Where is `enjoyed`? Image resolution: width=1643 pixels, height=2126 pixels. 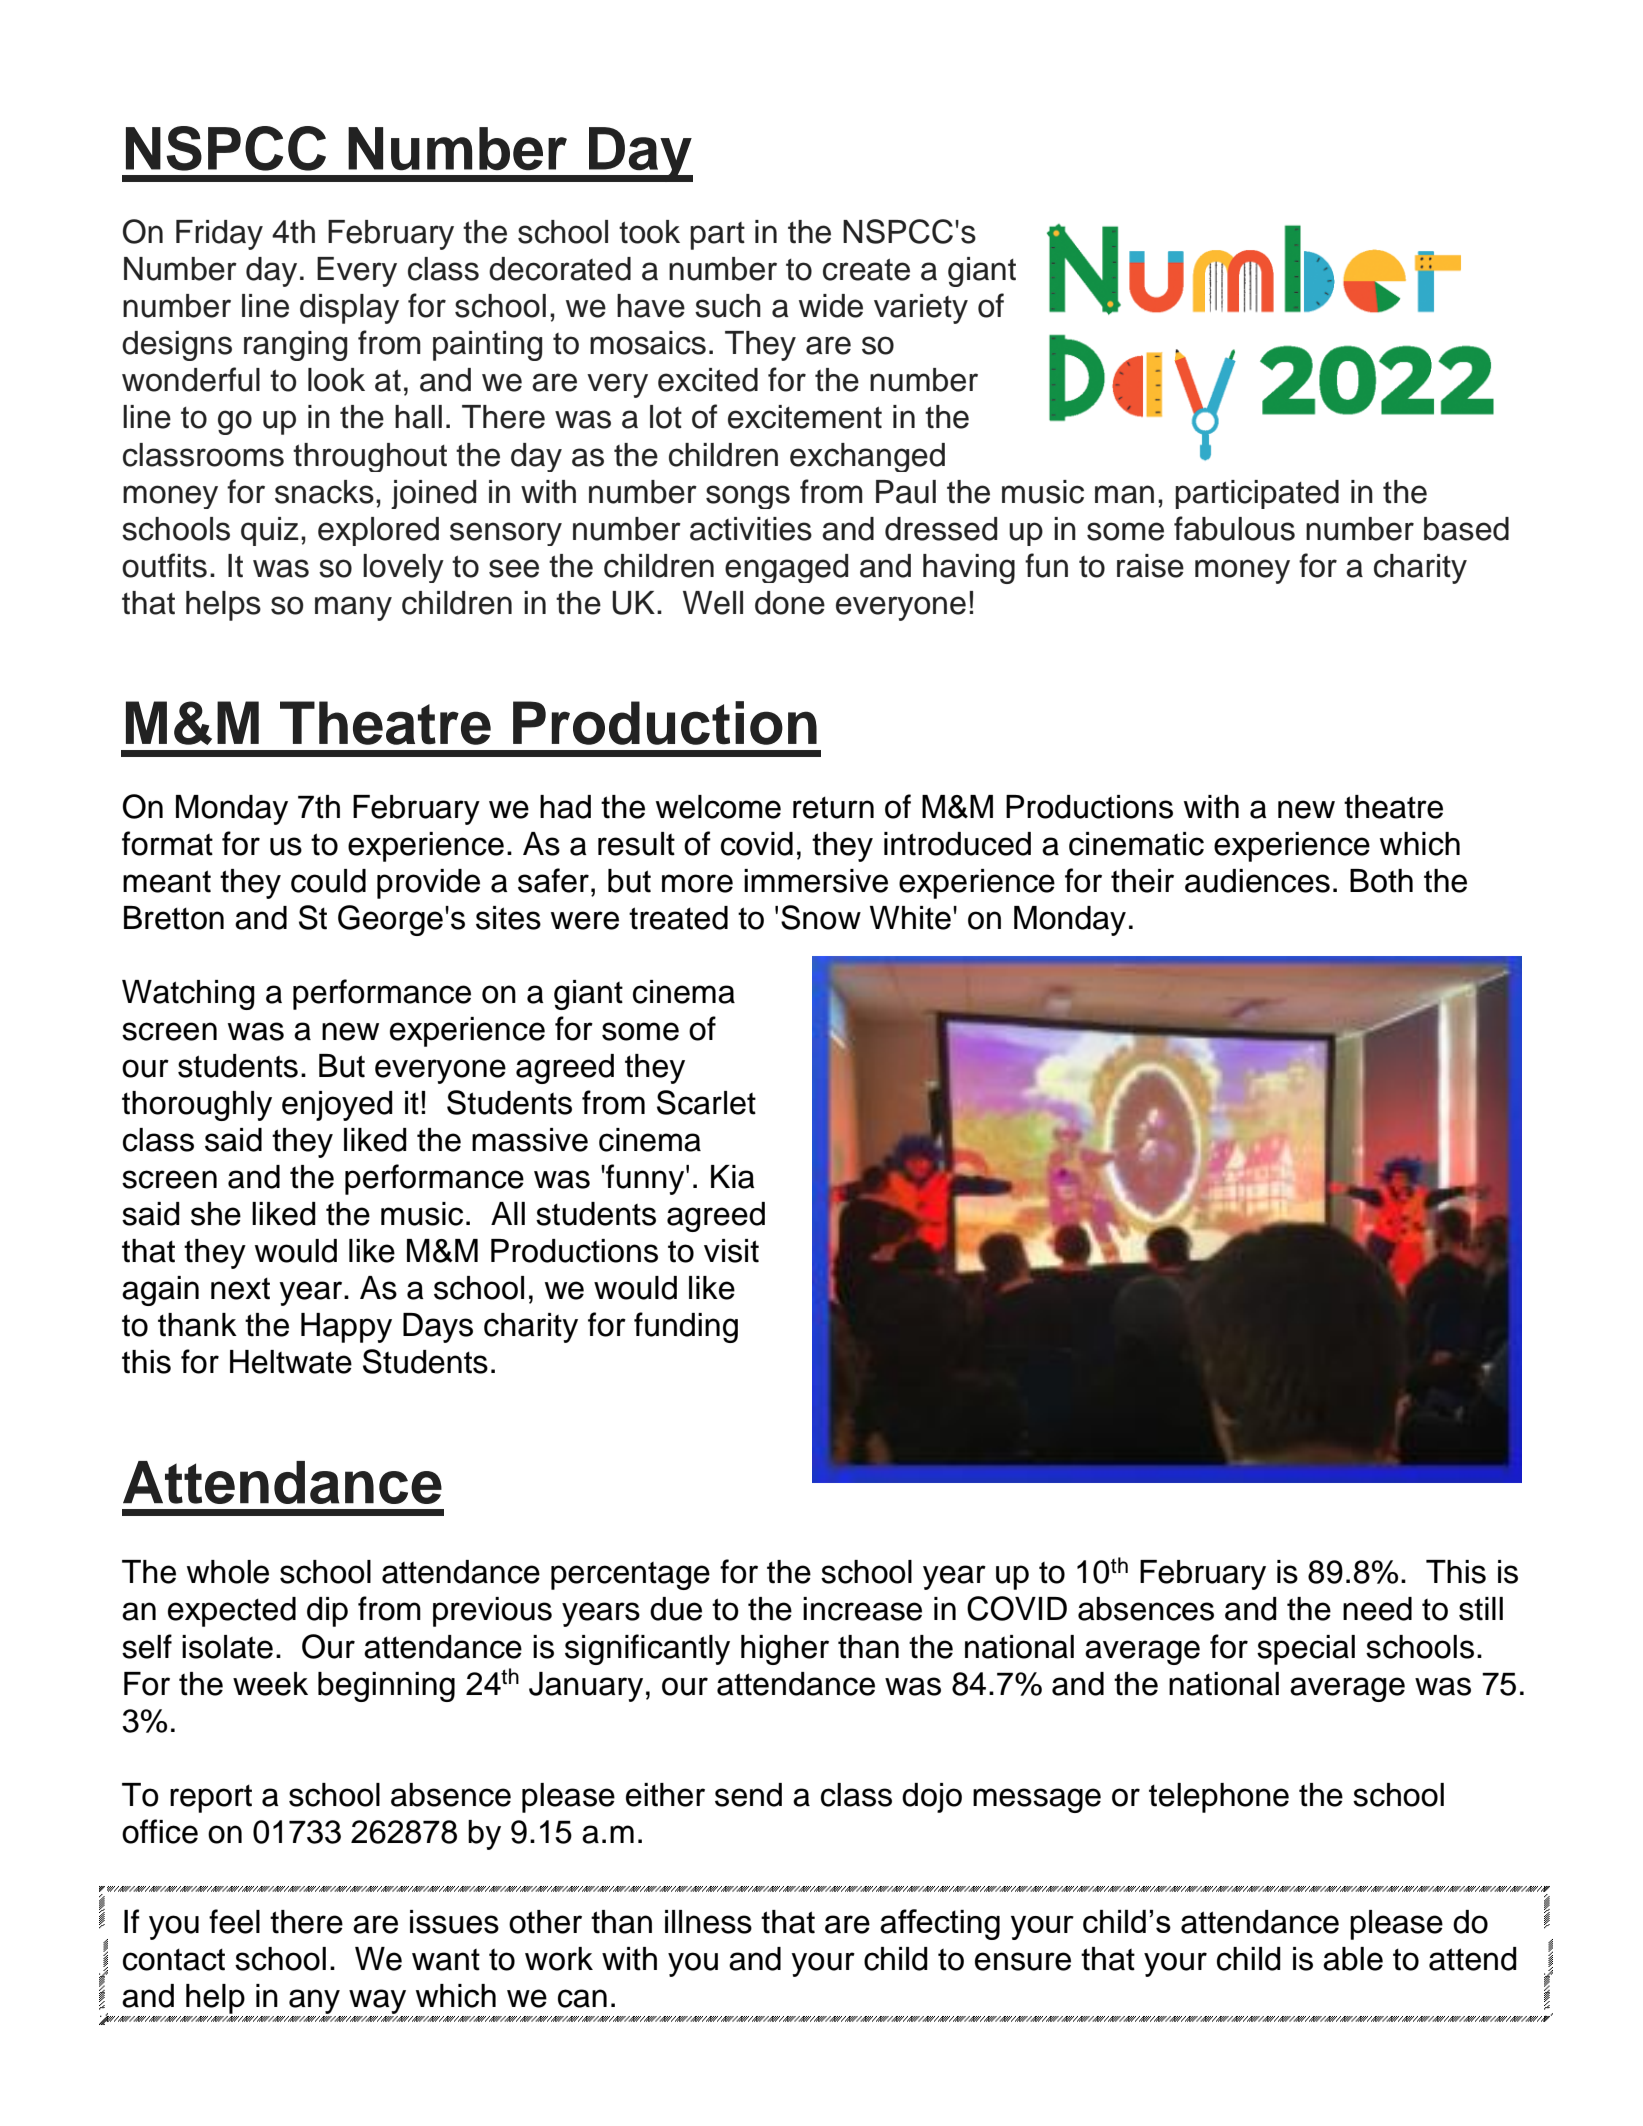 enjoyed is located at coordinates (337, 1106).
